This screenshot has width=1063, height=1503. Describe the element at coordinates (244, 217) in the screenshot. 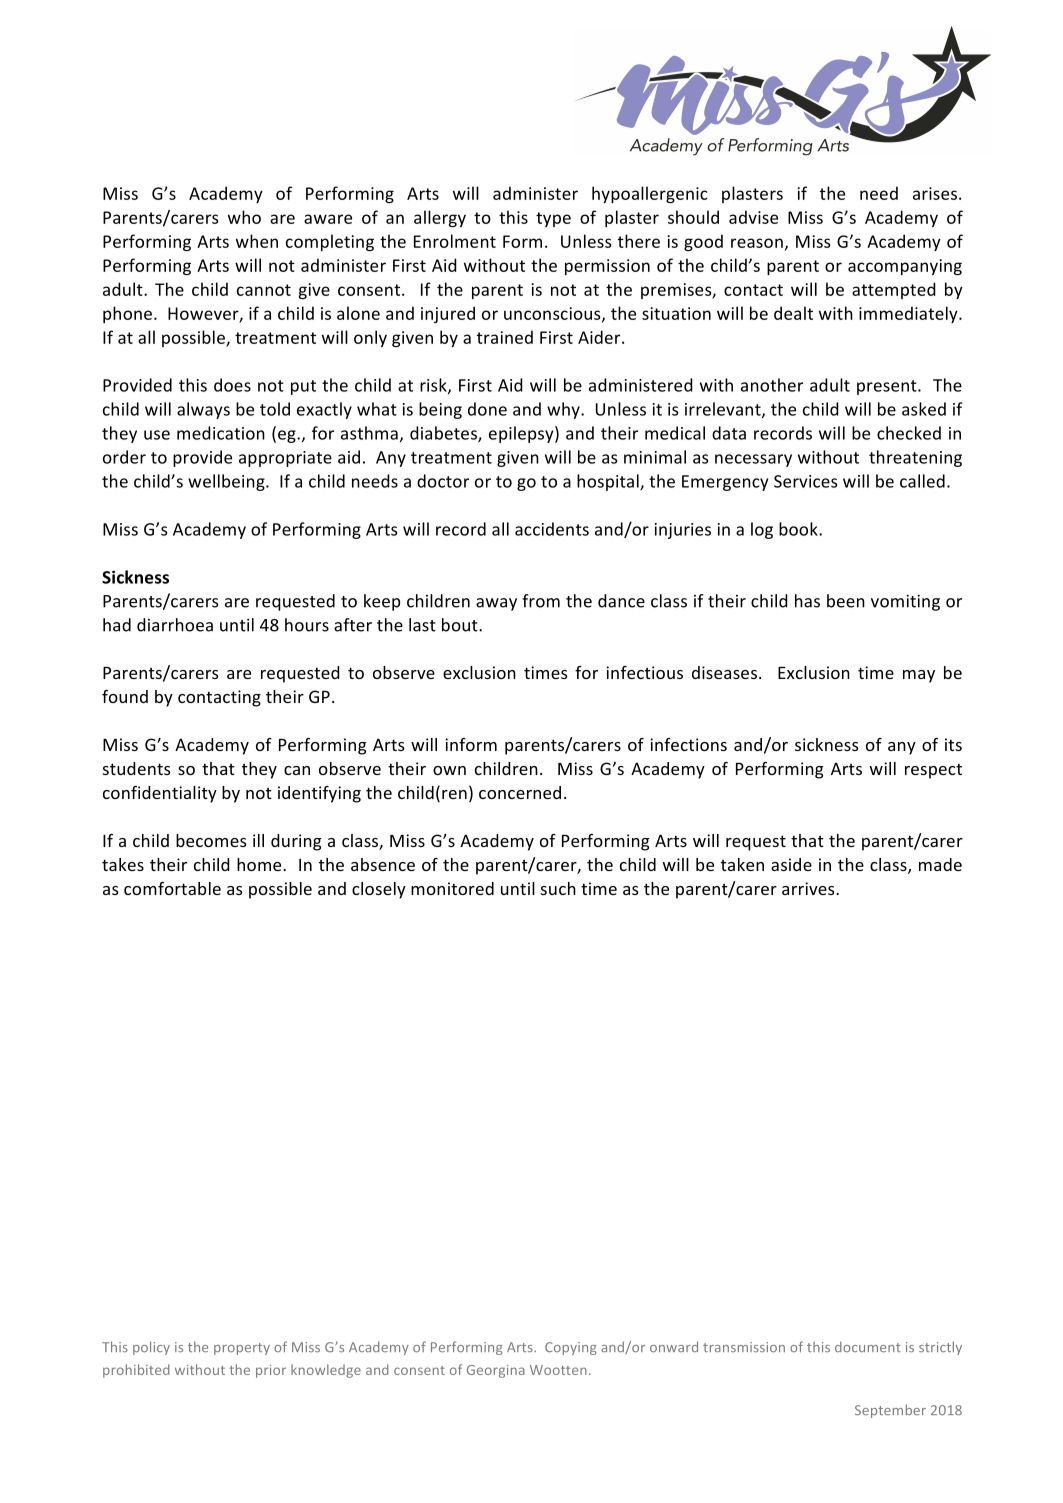

I see `who` at that location.
